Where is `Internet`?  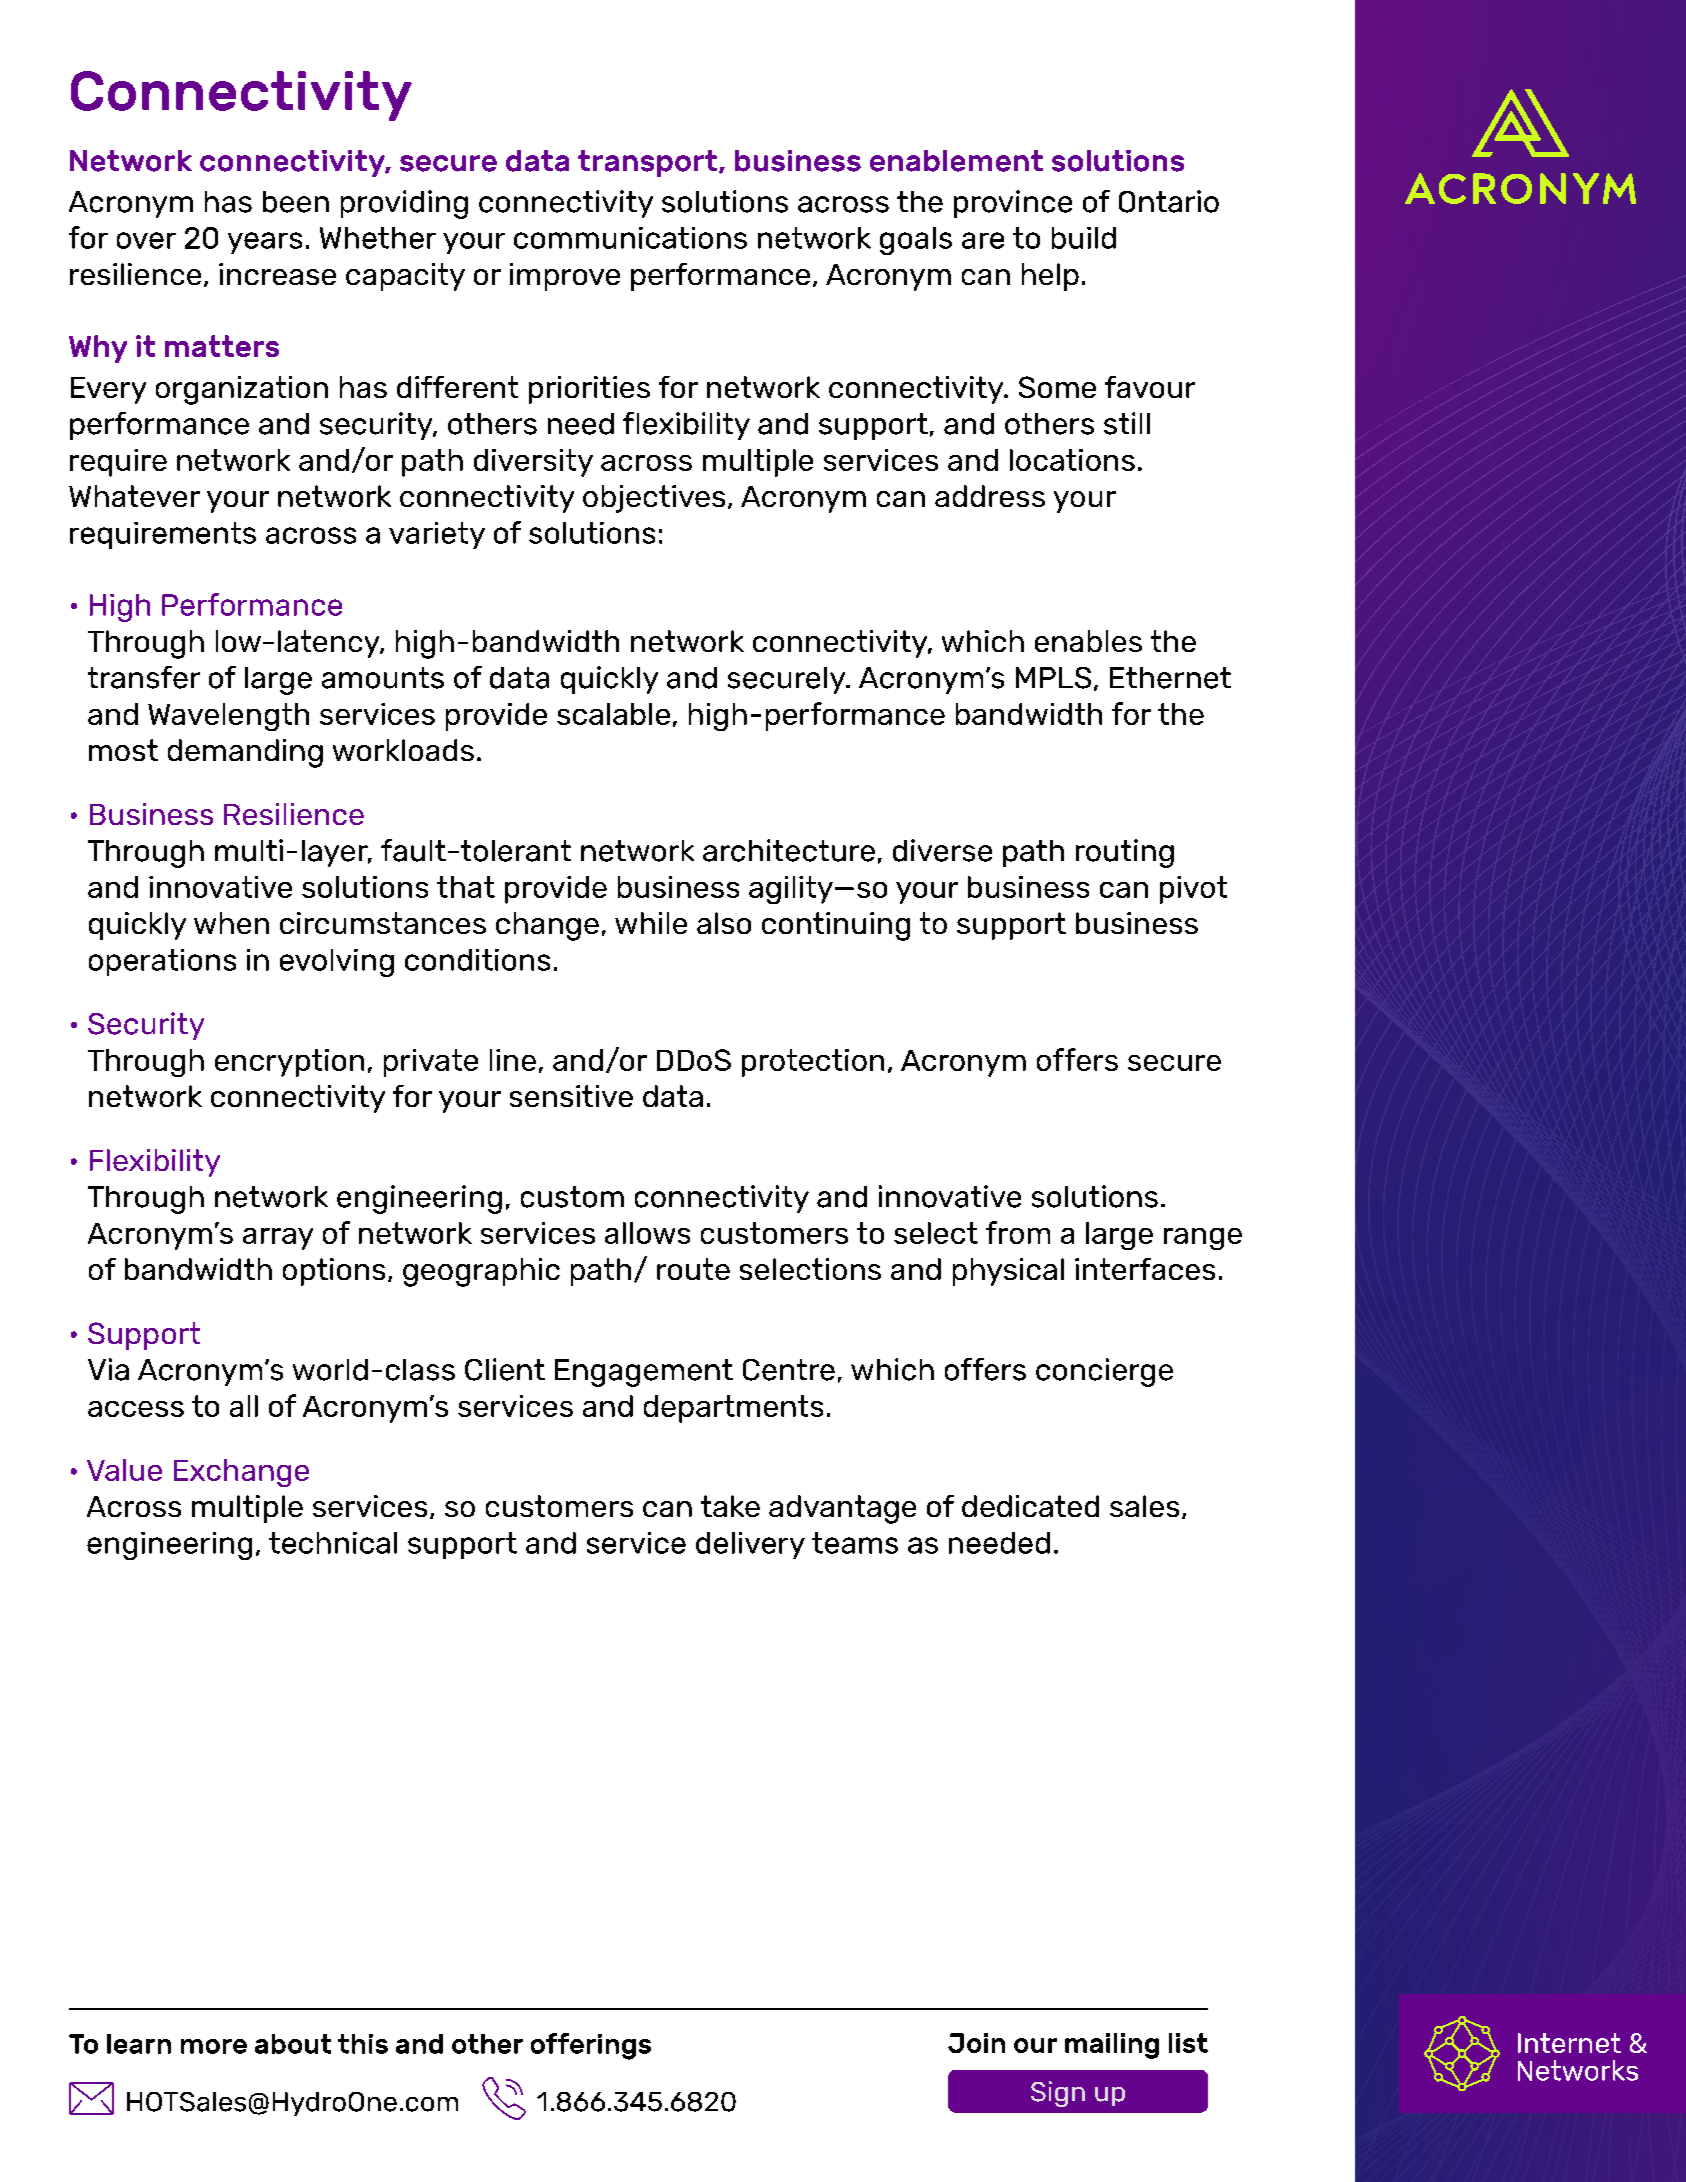 Internet is located at coordinates (1569, 2043).
